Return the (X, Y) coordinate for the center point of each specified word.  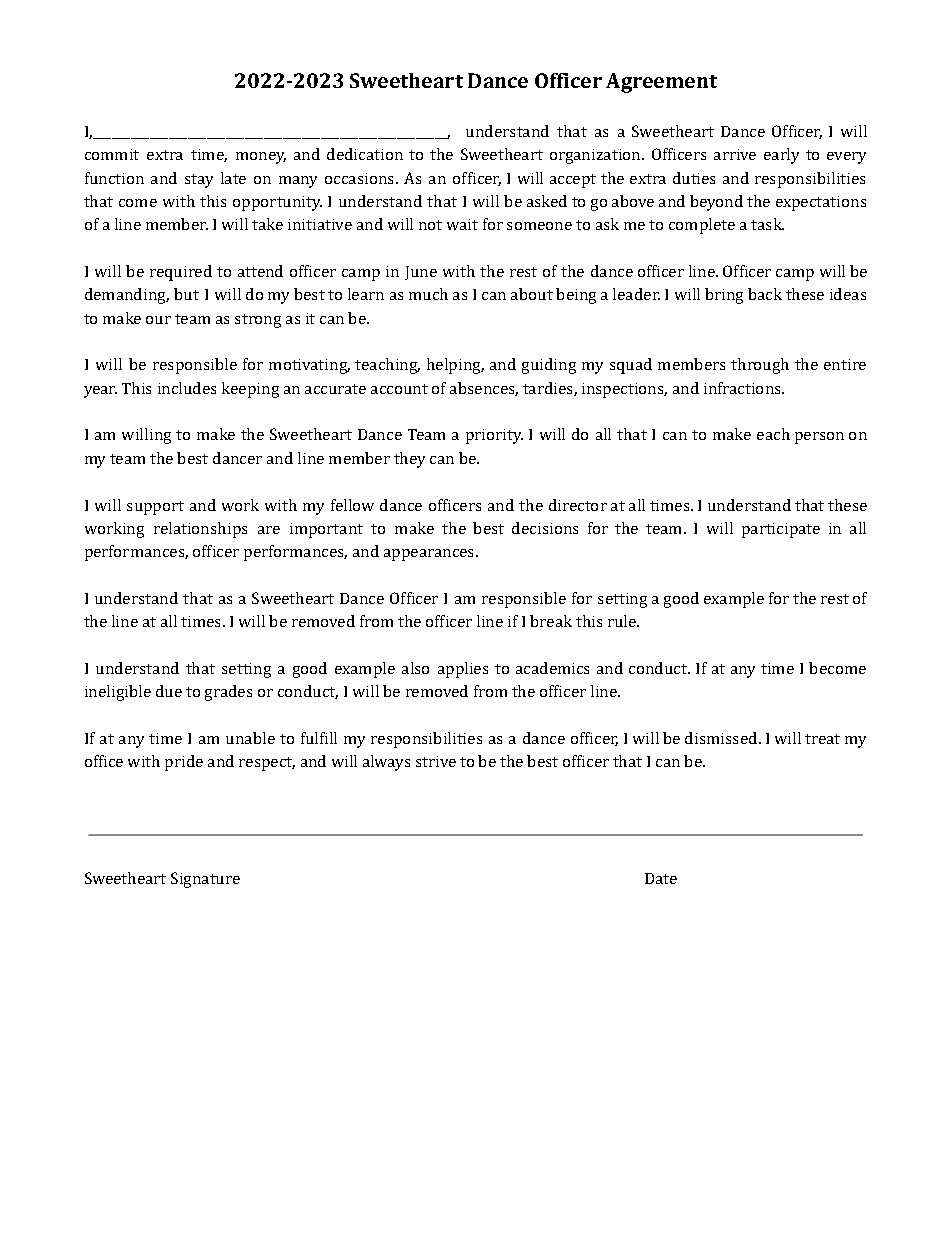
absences (484, 389)
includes (187, 388)
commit (112, 154)
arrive (735, 154)
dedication (365, 154)
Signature (205, 880)
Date (661, 878)
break (551, 621)
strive (436, 761)
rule (623, 621)
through (760, 366)
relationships (200, 530)
